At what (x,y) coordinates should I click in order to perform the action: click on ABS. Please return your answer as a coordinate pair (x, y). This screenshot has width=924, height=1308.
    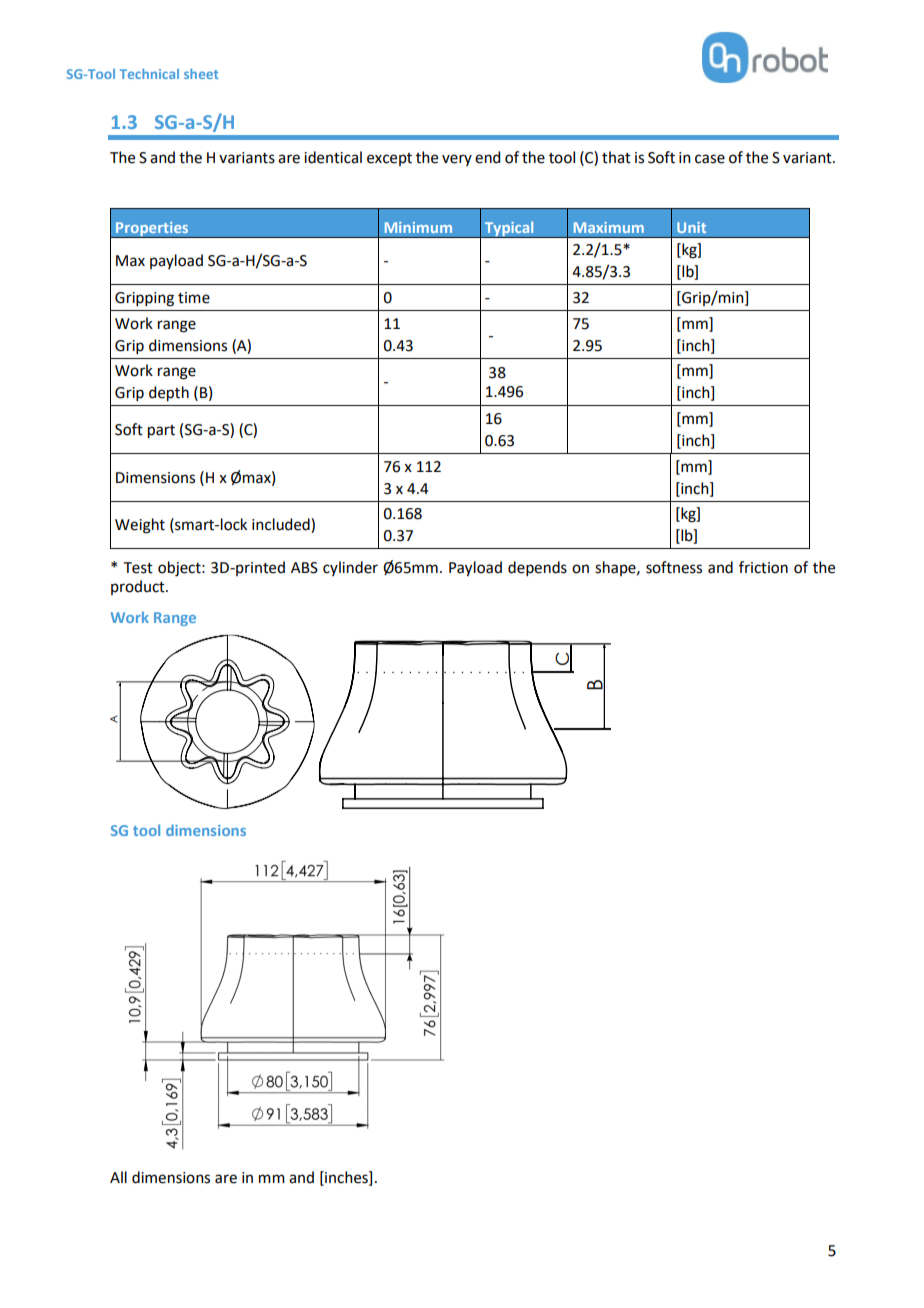
    Looking at the image, I should click on (304, 568).
